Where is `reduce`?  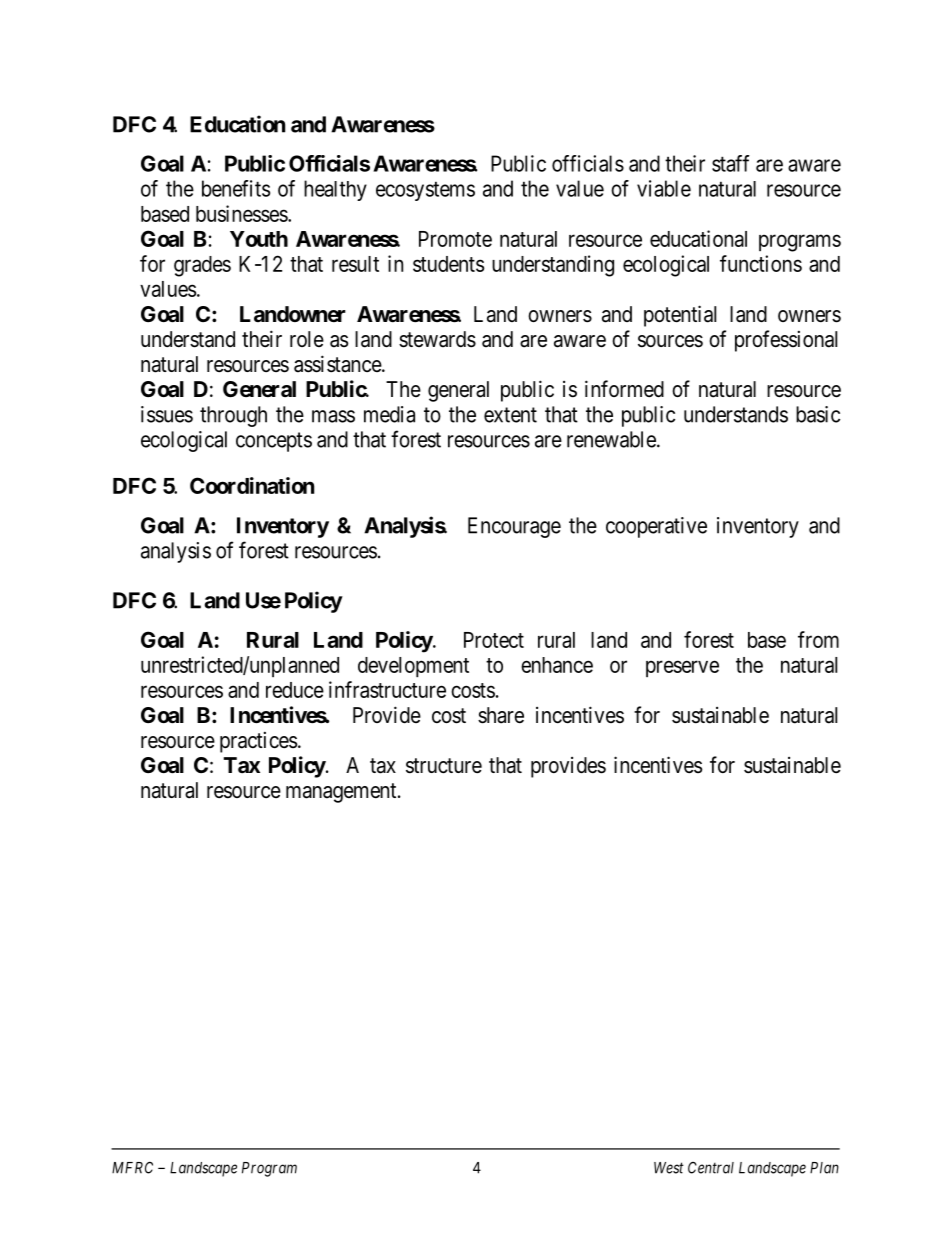 reduce is located at coordinates (295, 690).
